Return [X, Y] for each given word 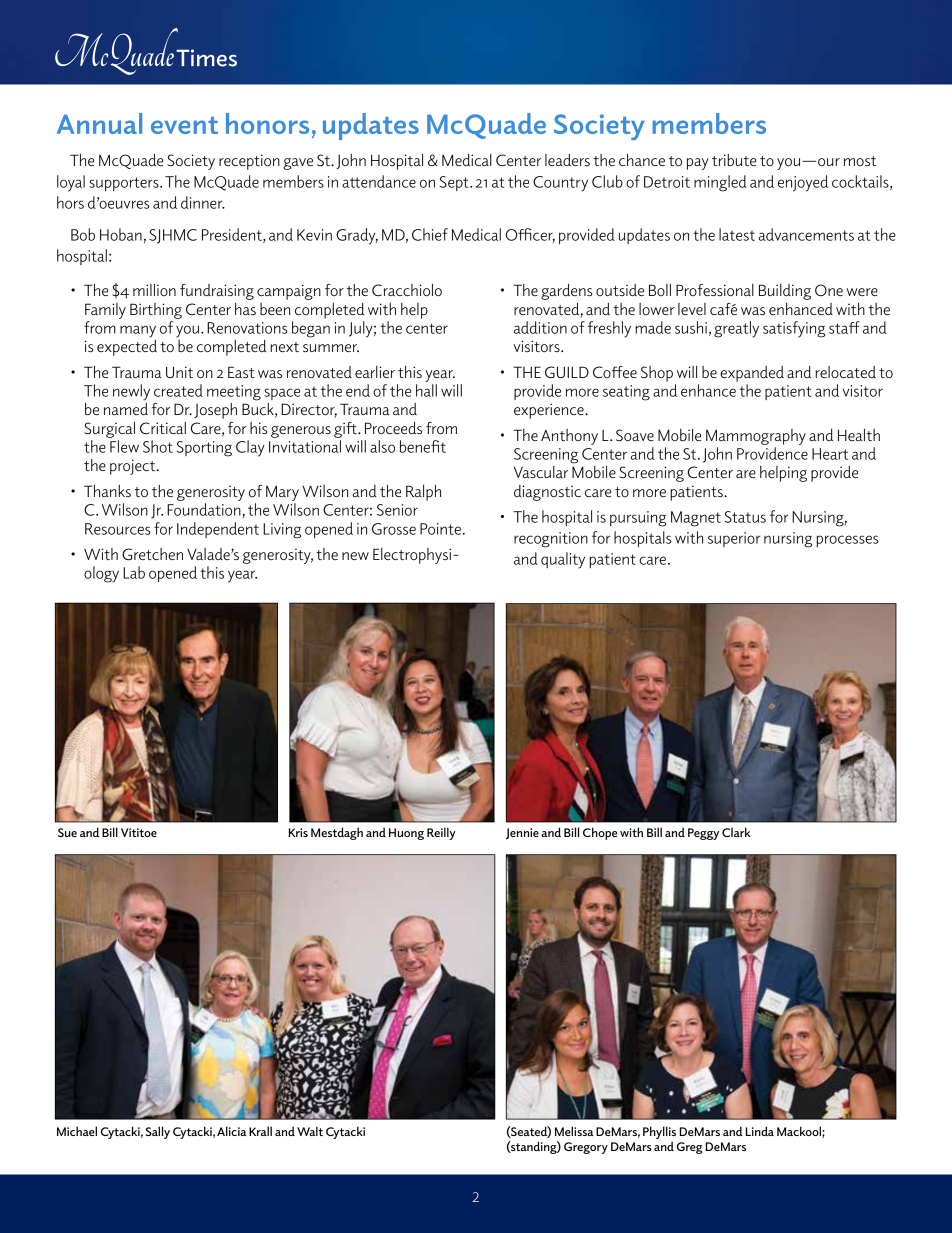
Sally [157, 1132]
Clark [736, 832]
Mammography [756, 437]
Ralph [423, 493]
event [184, 125]
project [134, 467]
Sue [67, 832]
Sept [455, 183]
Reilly [441, 833]
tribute [734, 160]
